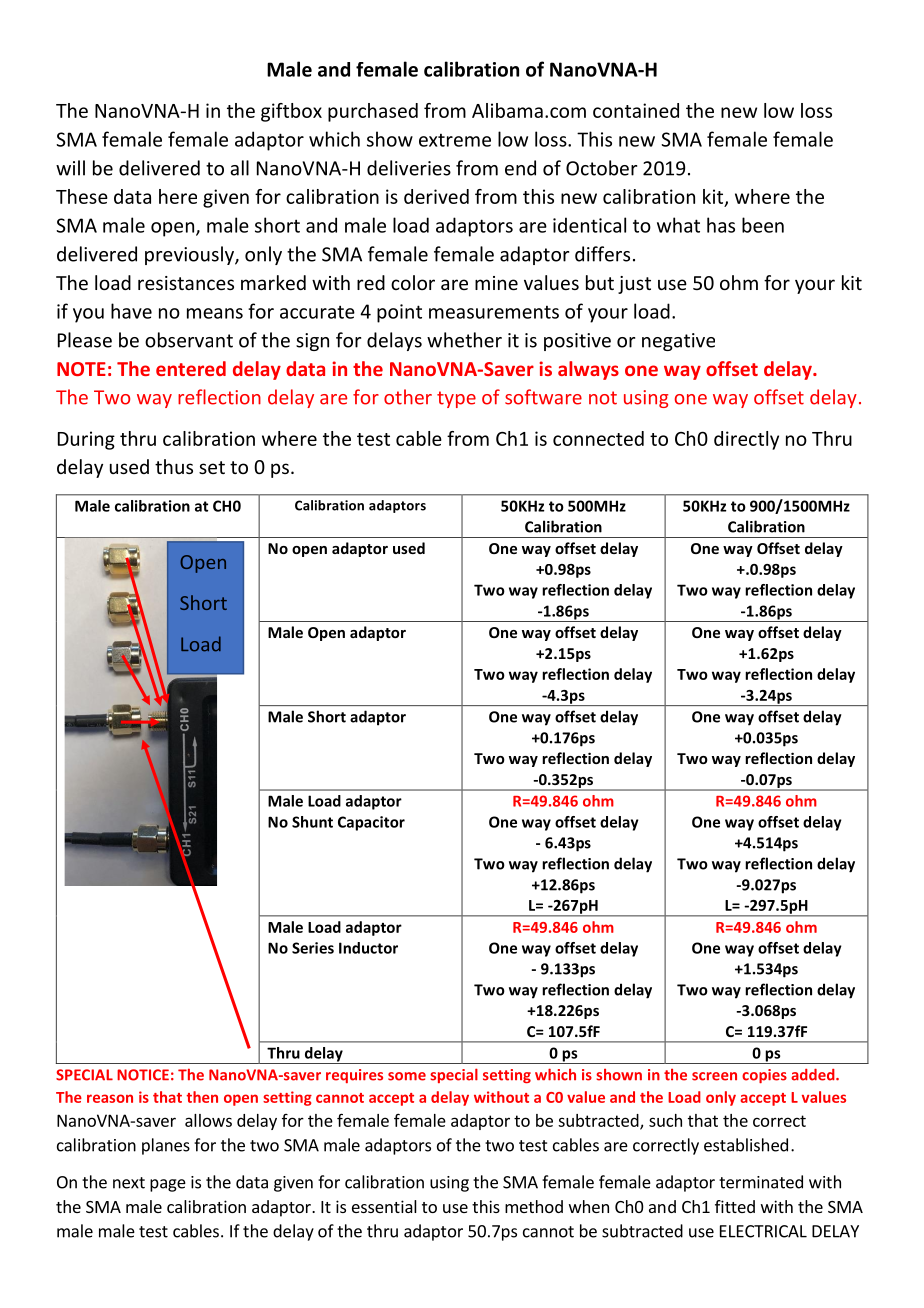 This image has height=1308, width=924. Describe the element at coordinates (70, 168) in the image. I see `will` at that location.
